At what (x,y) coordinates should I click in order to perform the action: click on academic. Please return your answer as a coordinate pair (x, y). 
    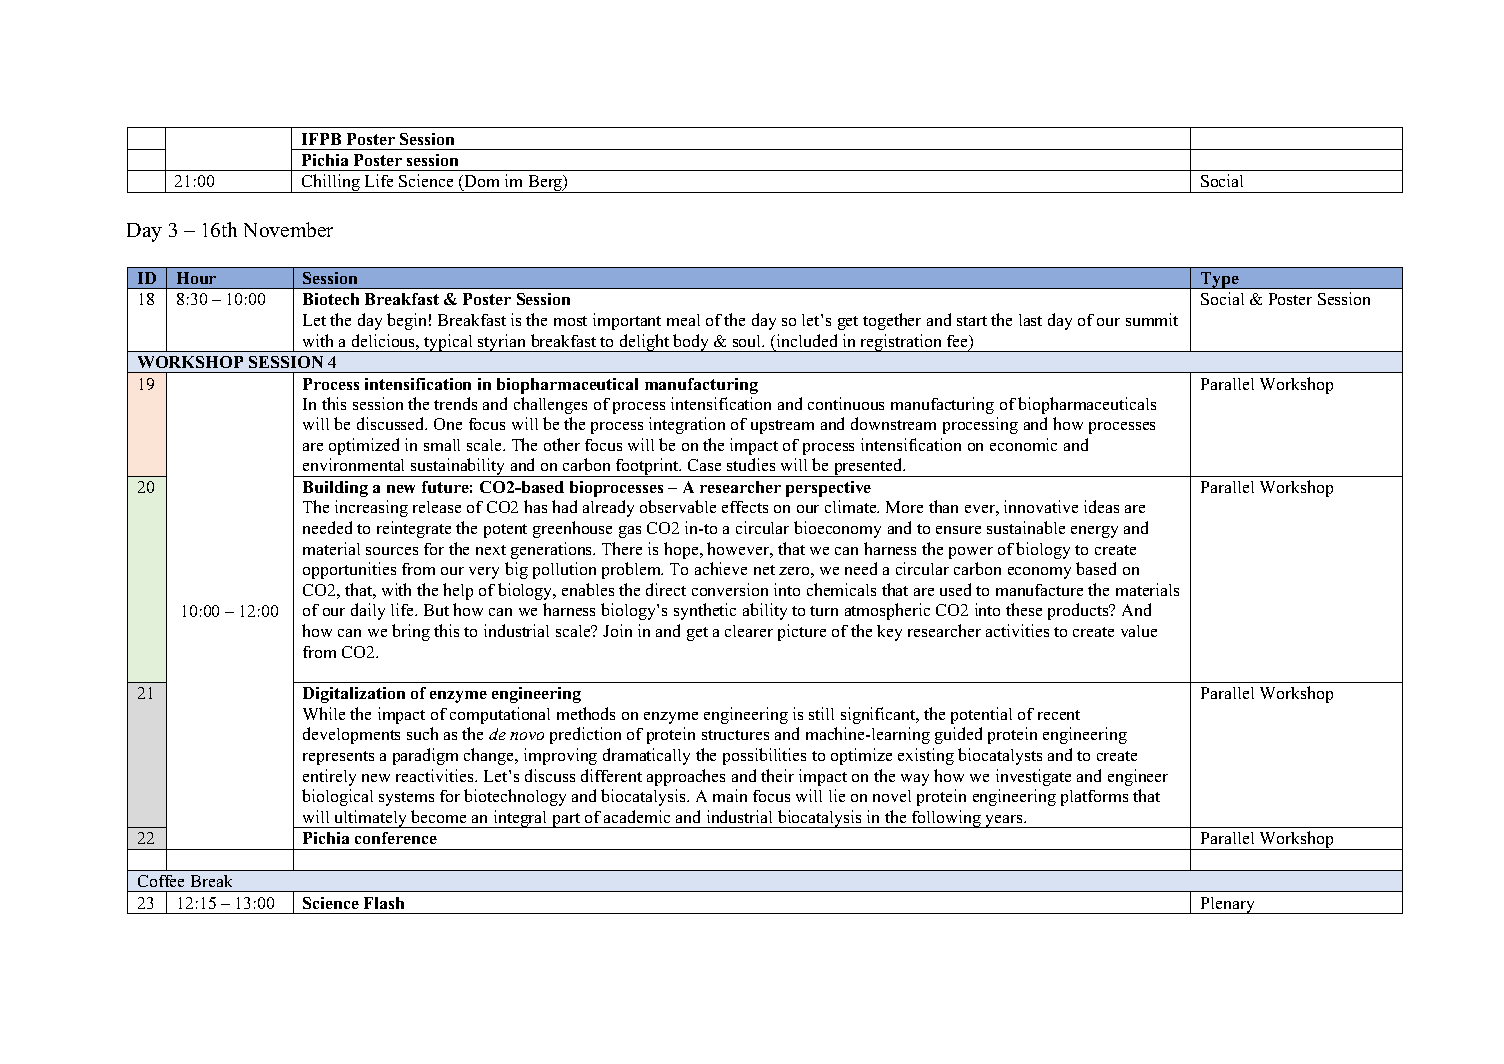
    Looking at the image, I should click on (637, 816).
